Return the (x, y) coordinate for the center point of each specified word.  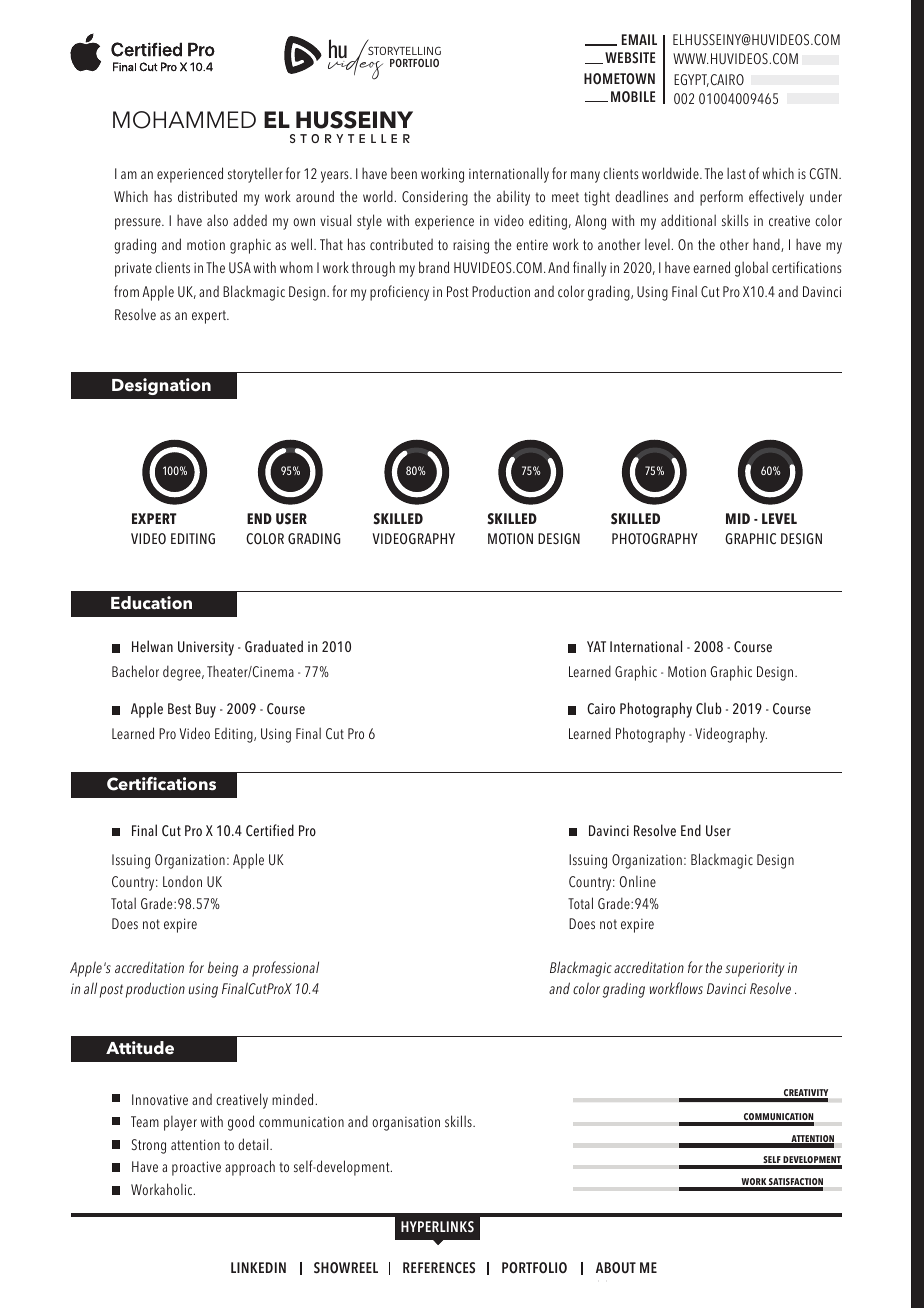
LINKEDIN (258, 1267)
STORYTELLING (404, 50)
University (206, 648)
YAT (596, 646)
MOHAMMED (184, 120)
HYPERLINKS (437, 1227)
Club (709, 708)
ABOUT (616, 1268)
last (736, 173)
